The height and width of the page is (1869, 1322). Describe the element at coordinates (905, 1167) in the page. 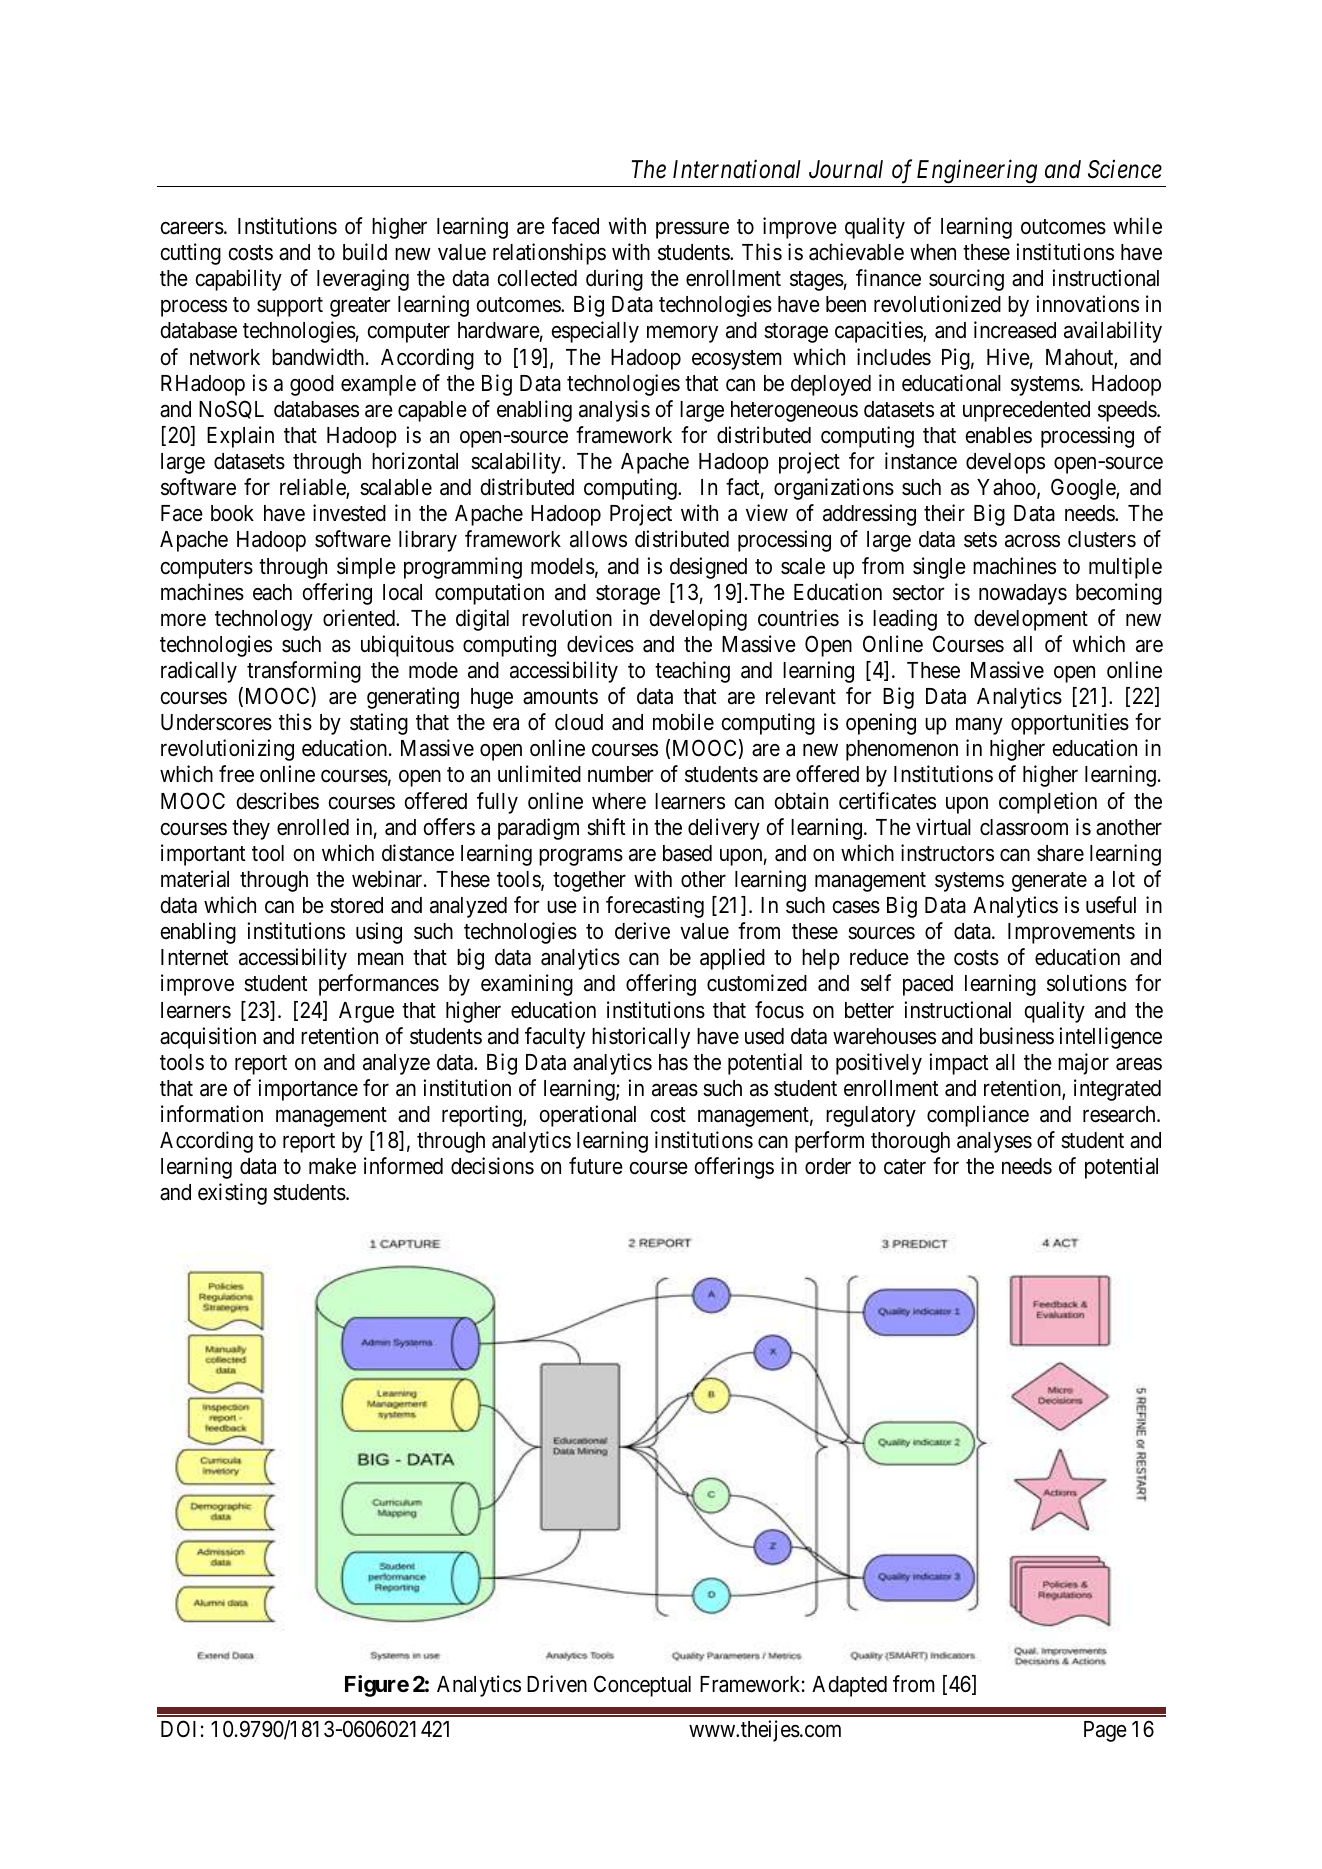

I see `cater` at that location.
